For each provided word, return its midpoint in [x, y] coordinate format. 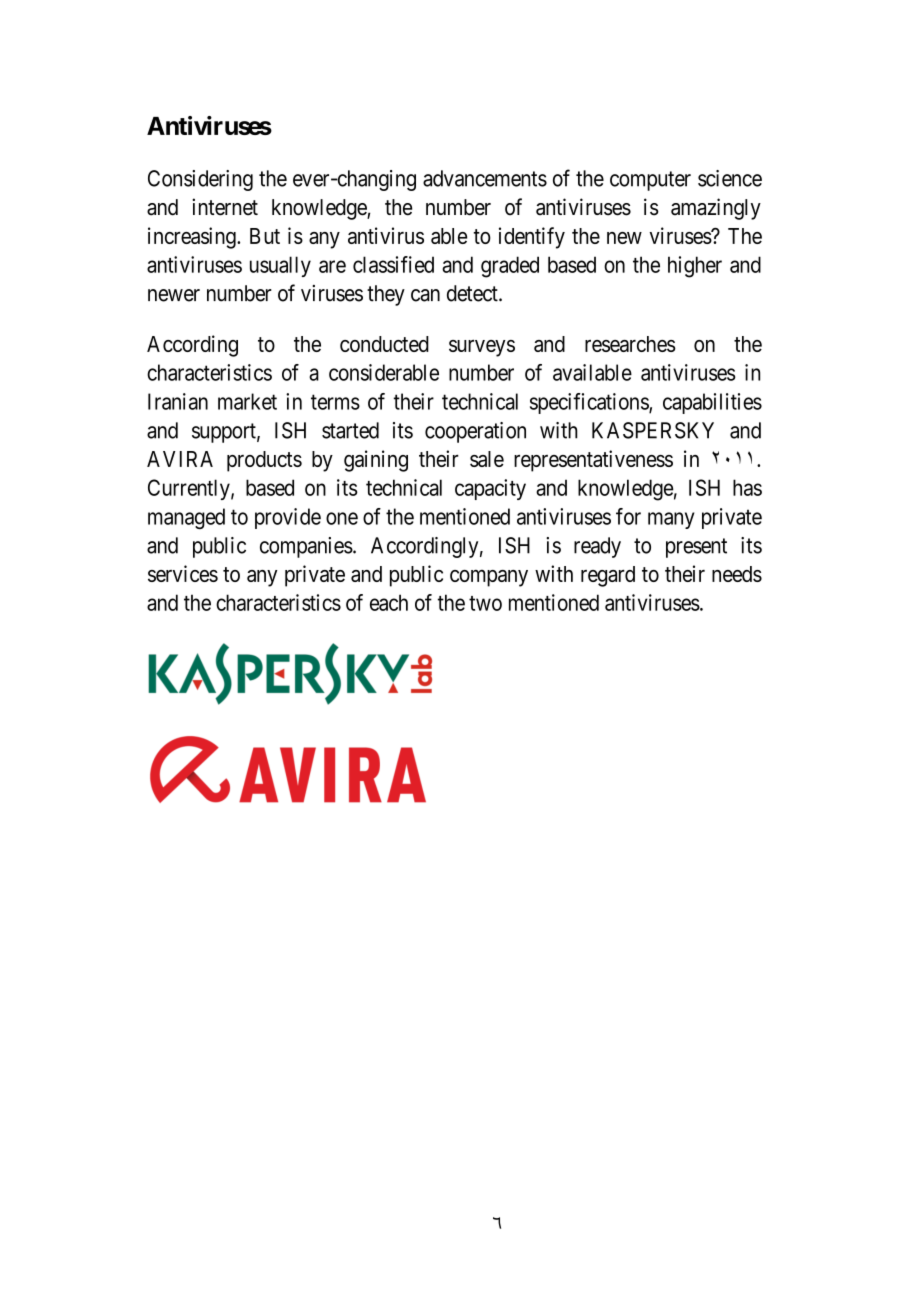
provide [288, 518]
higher [695, 267]
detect [473, 293]
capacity [490, 489]
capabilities [712, 403]
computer [650, 181]
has [747, 487]
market [247, 401]
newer [174, 295]
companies [306, 547]
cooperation [475, 432]
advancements [485, 178]
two [485, 603]
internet [225, 207]
